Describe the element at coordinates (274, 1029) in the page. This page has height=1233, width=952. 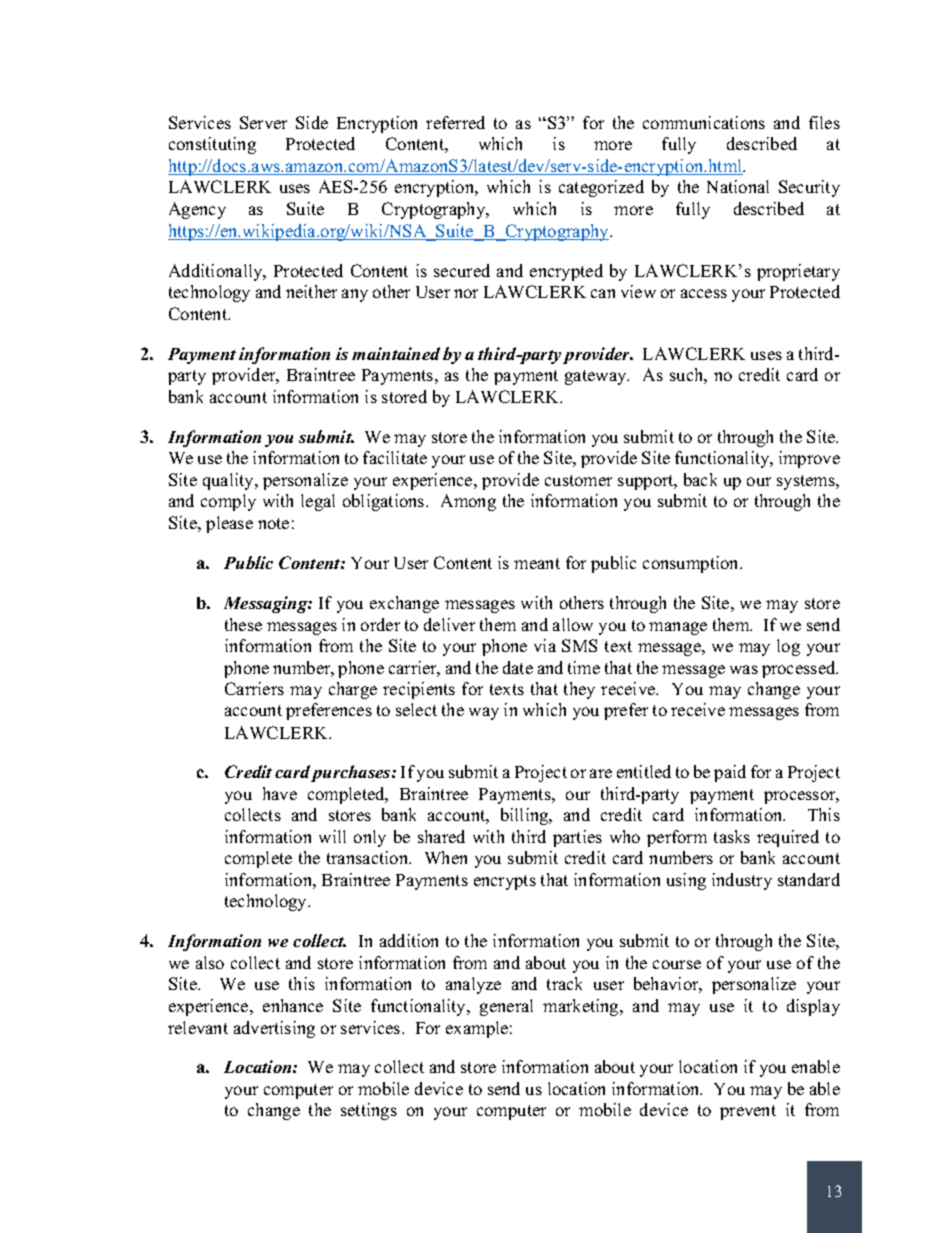
I see `advertising` at that location.
